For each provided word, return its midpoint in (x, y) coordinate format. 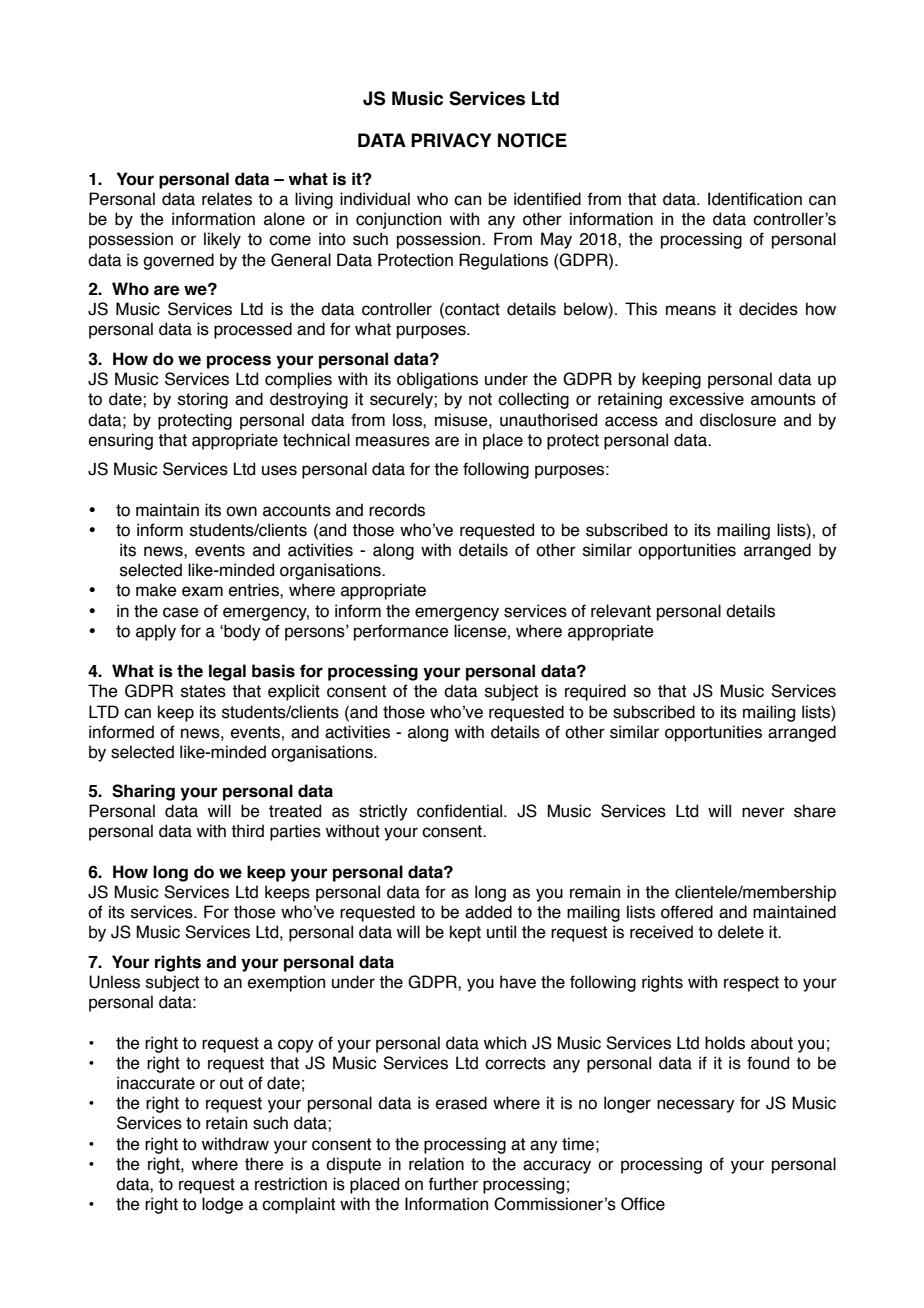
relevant (621, 611)
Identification (755, 199)
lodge (222, 1205)
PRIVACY (451, 140)
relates (227, 199)
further (453, 1184)
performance (401, 632)
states (203, 691)
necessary (696, 1106)
